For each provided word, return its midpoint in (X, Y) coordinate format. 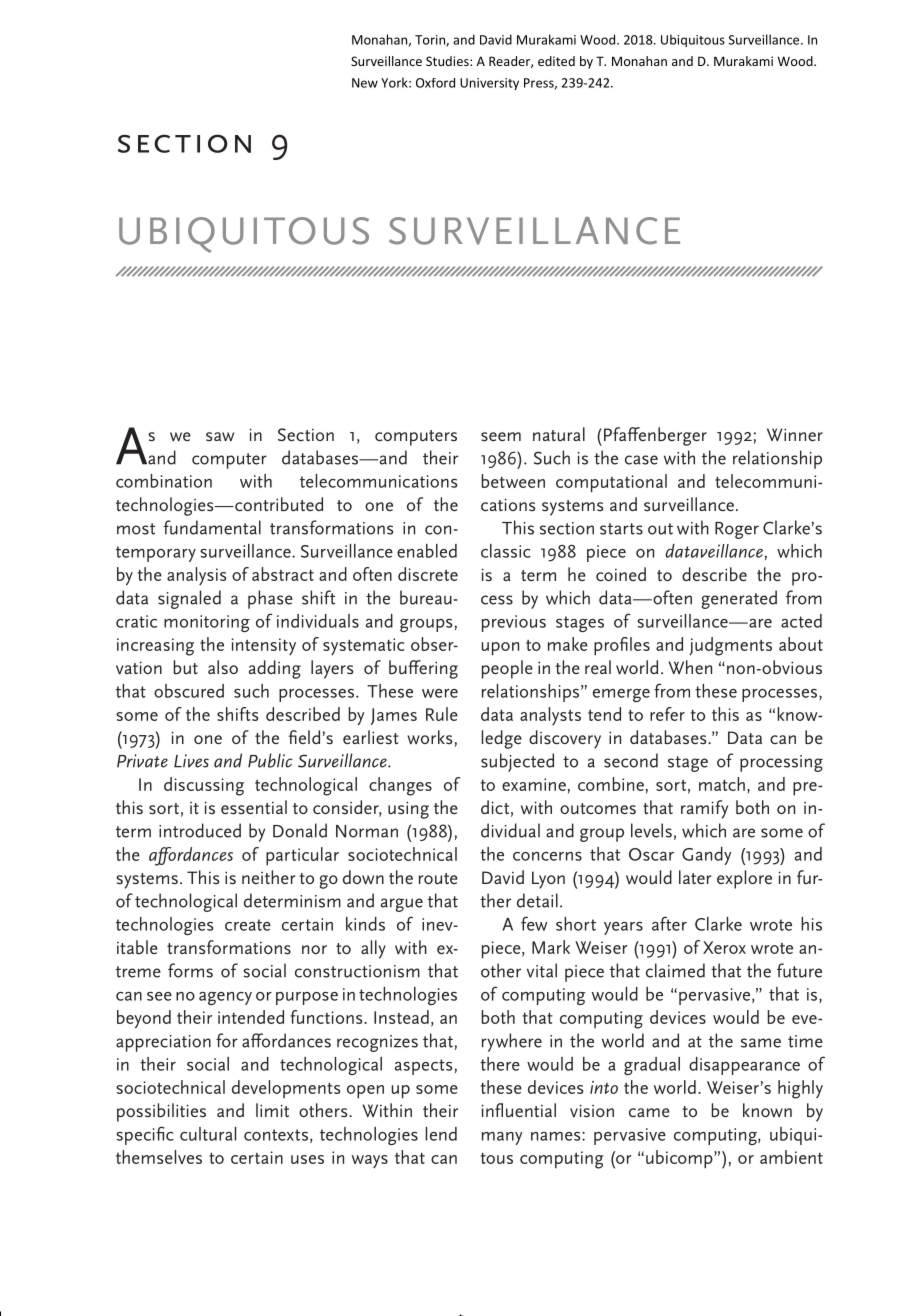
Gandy (707, 856)
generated (739, 599)
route (438, 879)
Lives (191, 761)
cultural (208, 1134)
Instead (401, 1017)
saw (220, 437)
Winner (795, 435)
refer (667, 714)
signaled (189, 599)
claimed (675, 970)
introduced (200, 830)
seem (501, 437)
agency (225, 998)
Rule (442, 714)
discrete (428, 574)
